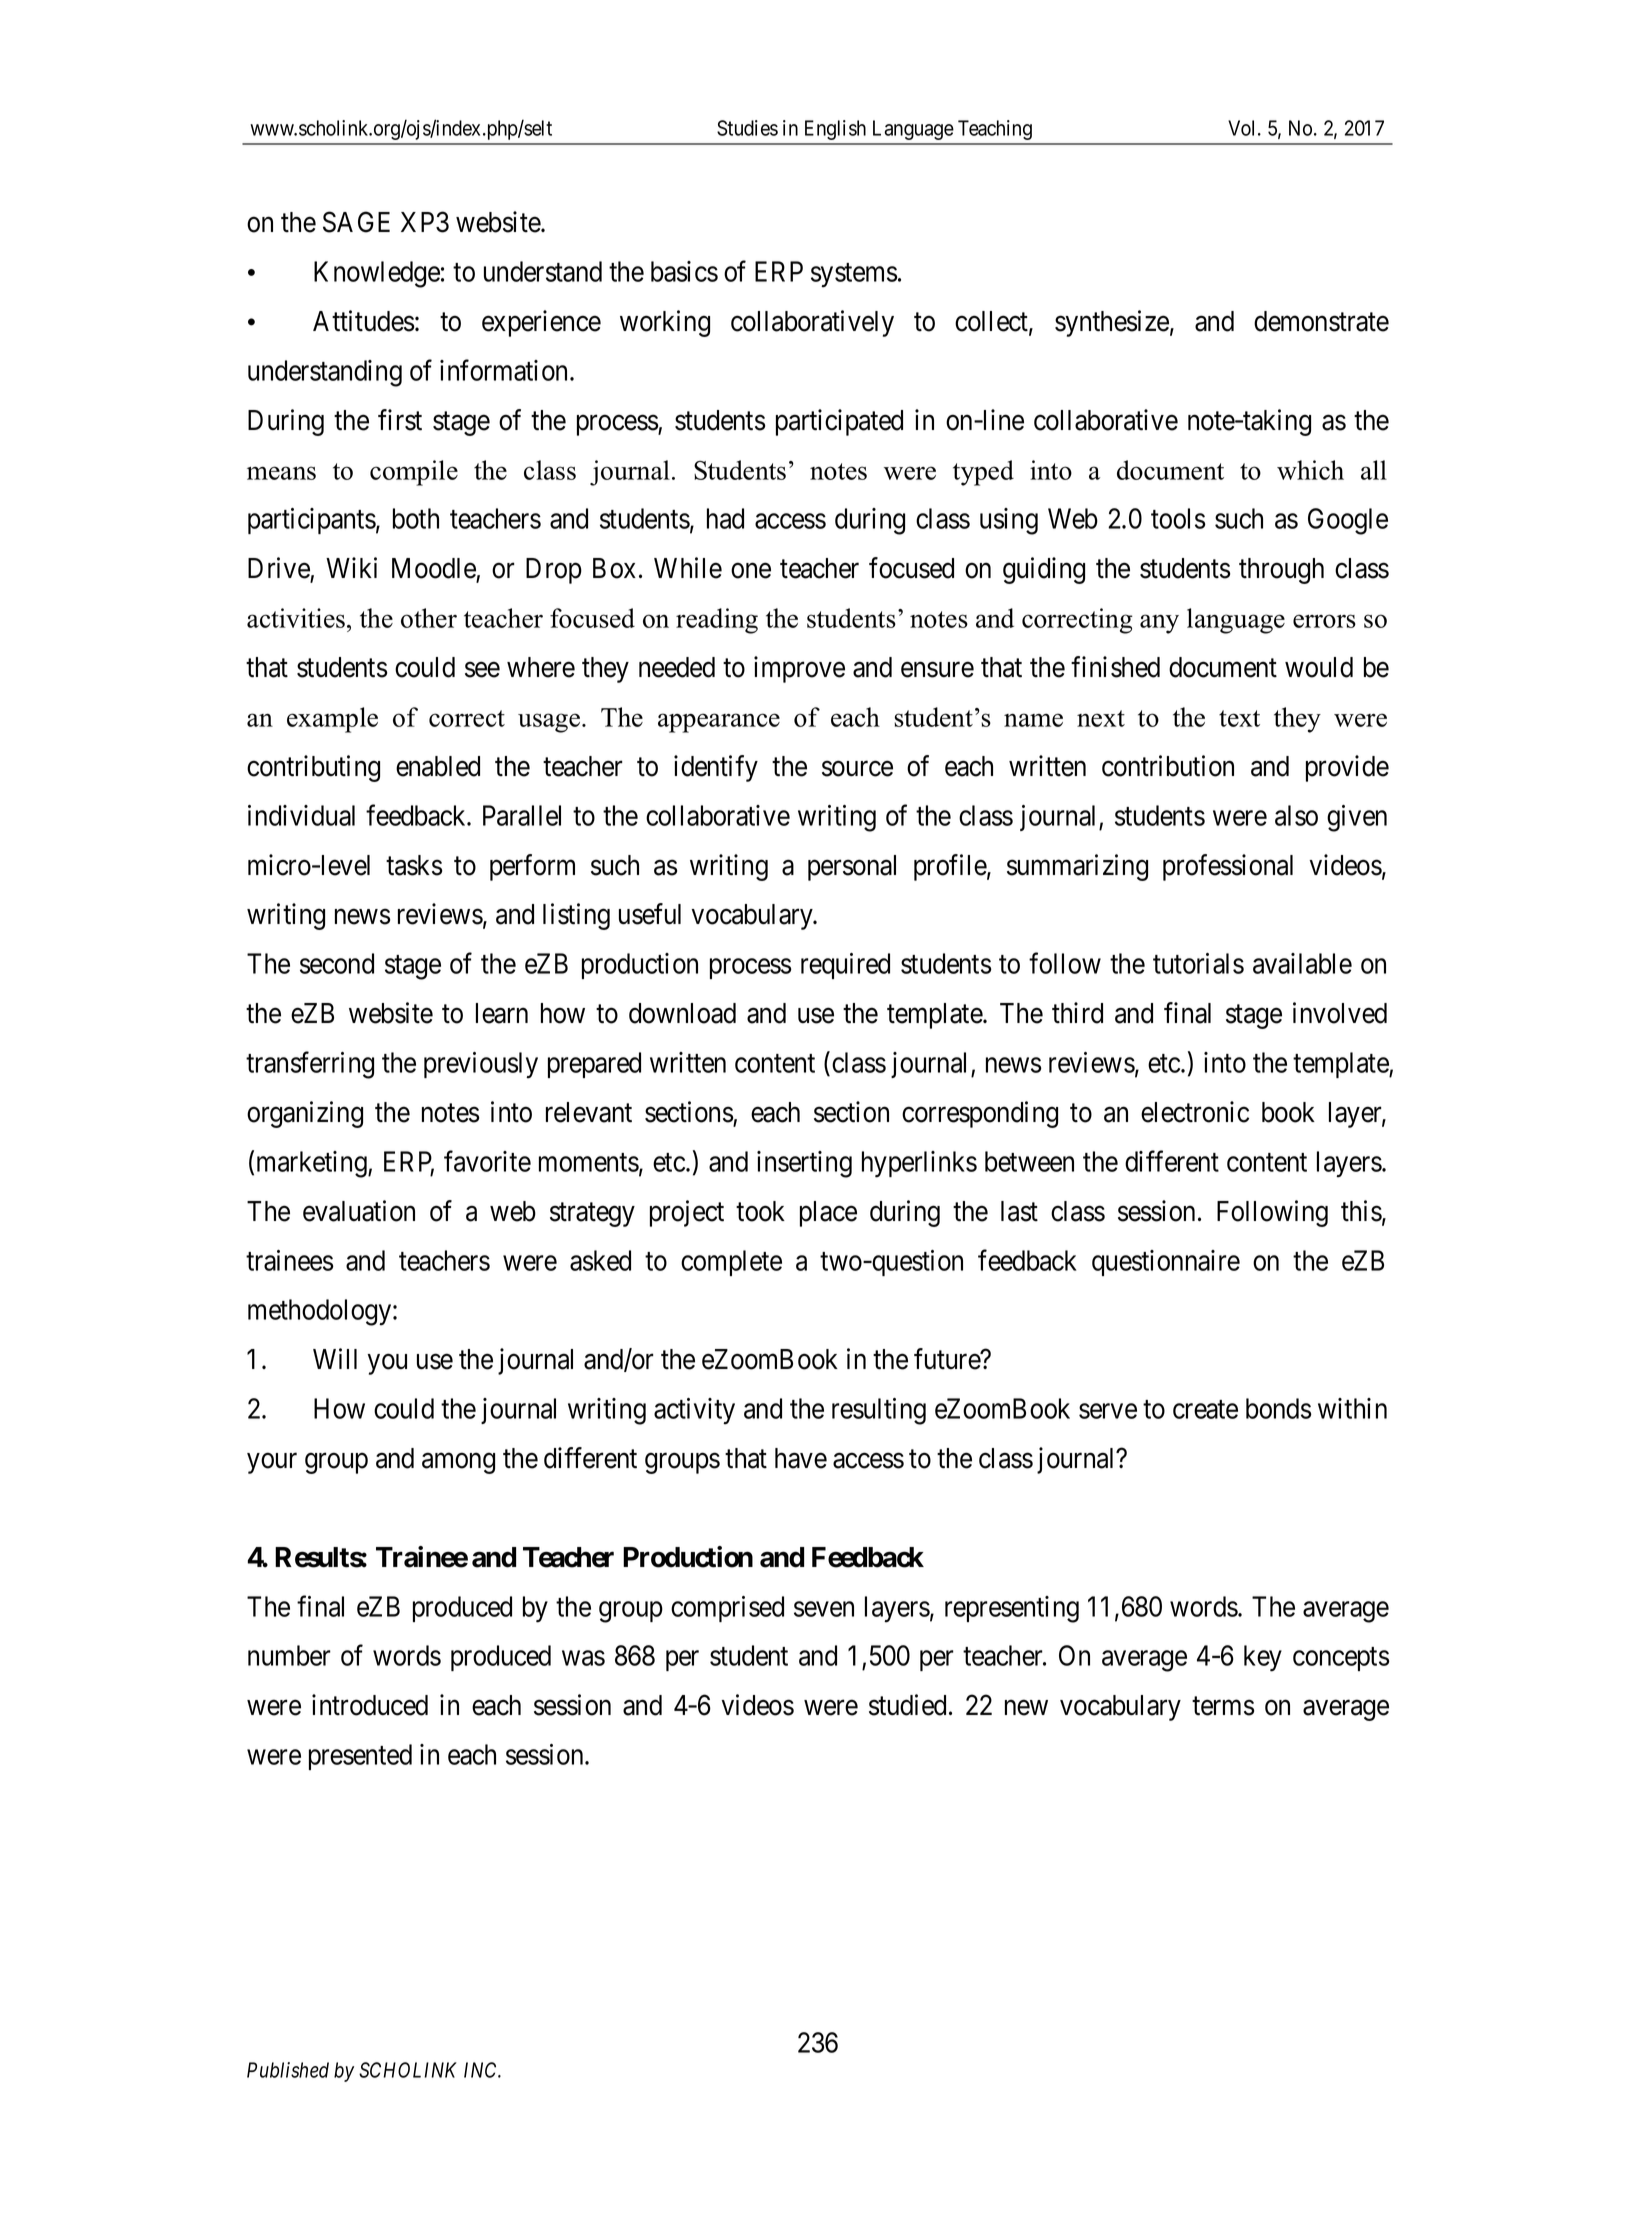 The image size is (1635, 2219). What do you see at coordinates (335, 1358) in the page?
I see `Will` at bounding box center [335, 1358].
